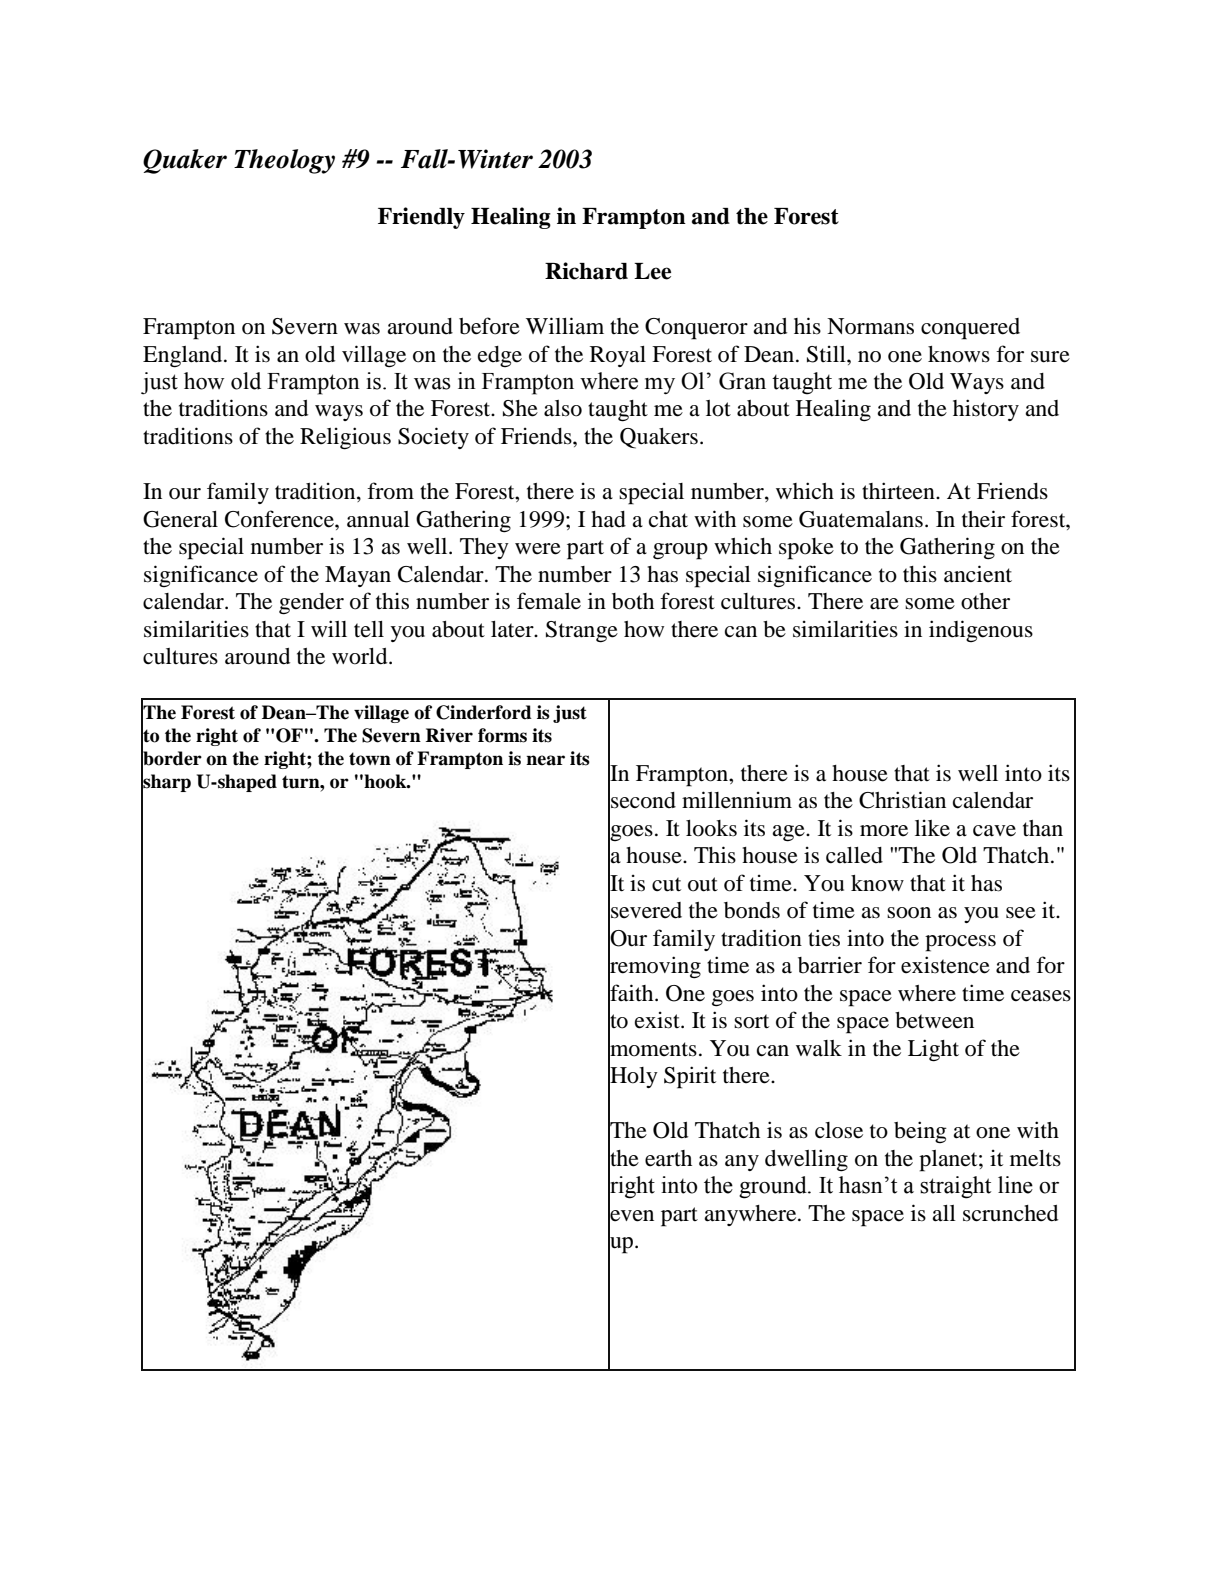 The width and height of the screenshot is (1217, 1576). I want to click on conquered, so click(970, 329).
